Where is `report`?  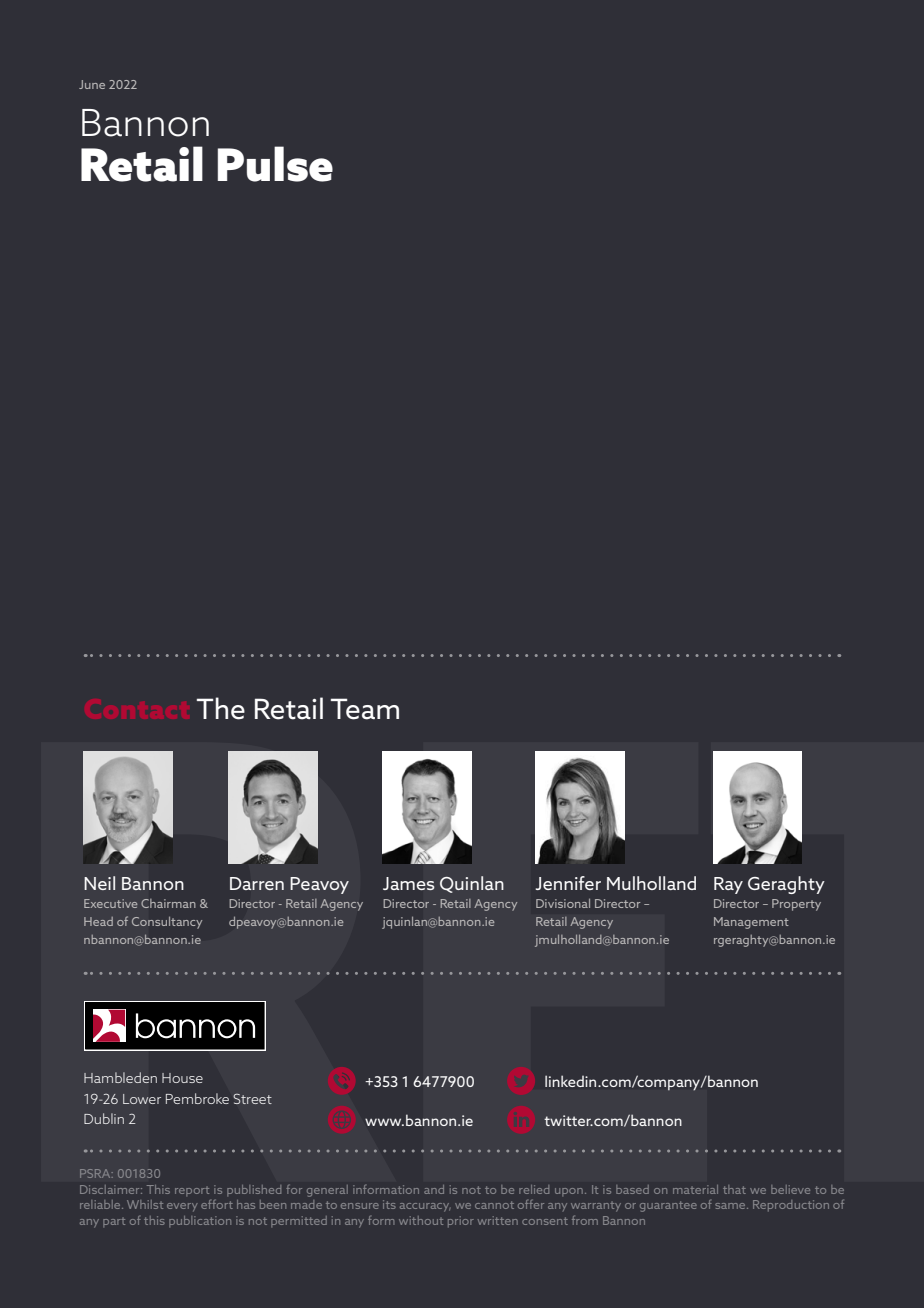 report is located at coordinates (192, 1191).
